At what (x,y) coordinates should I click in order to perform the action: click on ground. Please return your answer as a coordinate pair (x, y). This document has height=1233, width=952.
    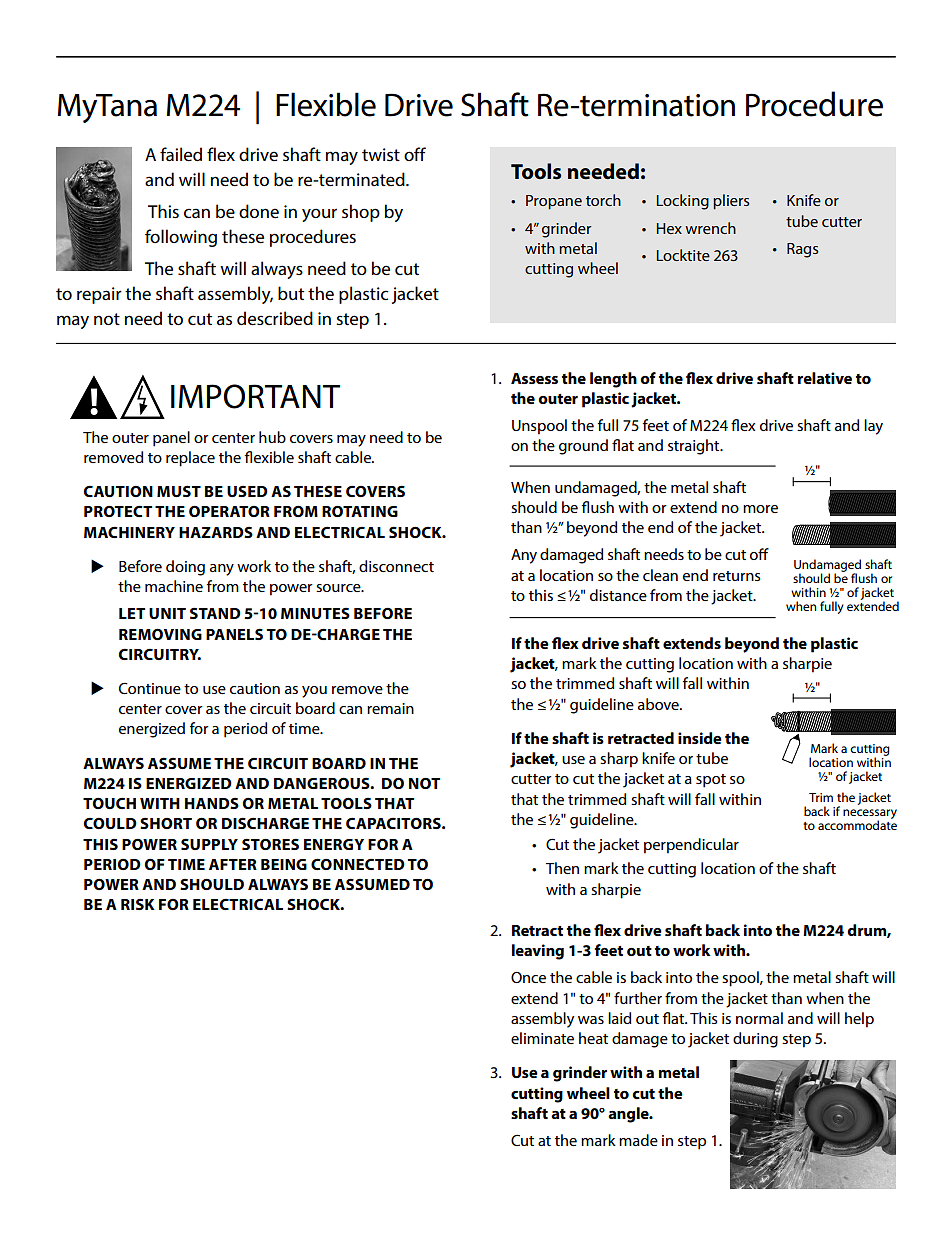
    Looking at the image, I should click on (583, 447).
